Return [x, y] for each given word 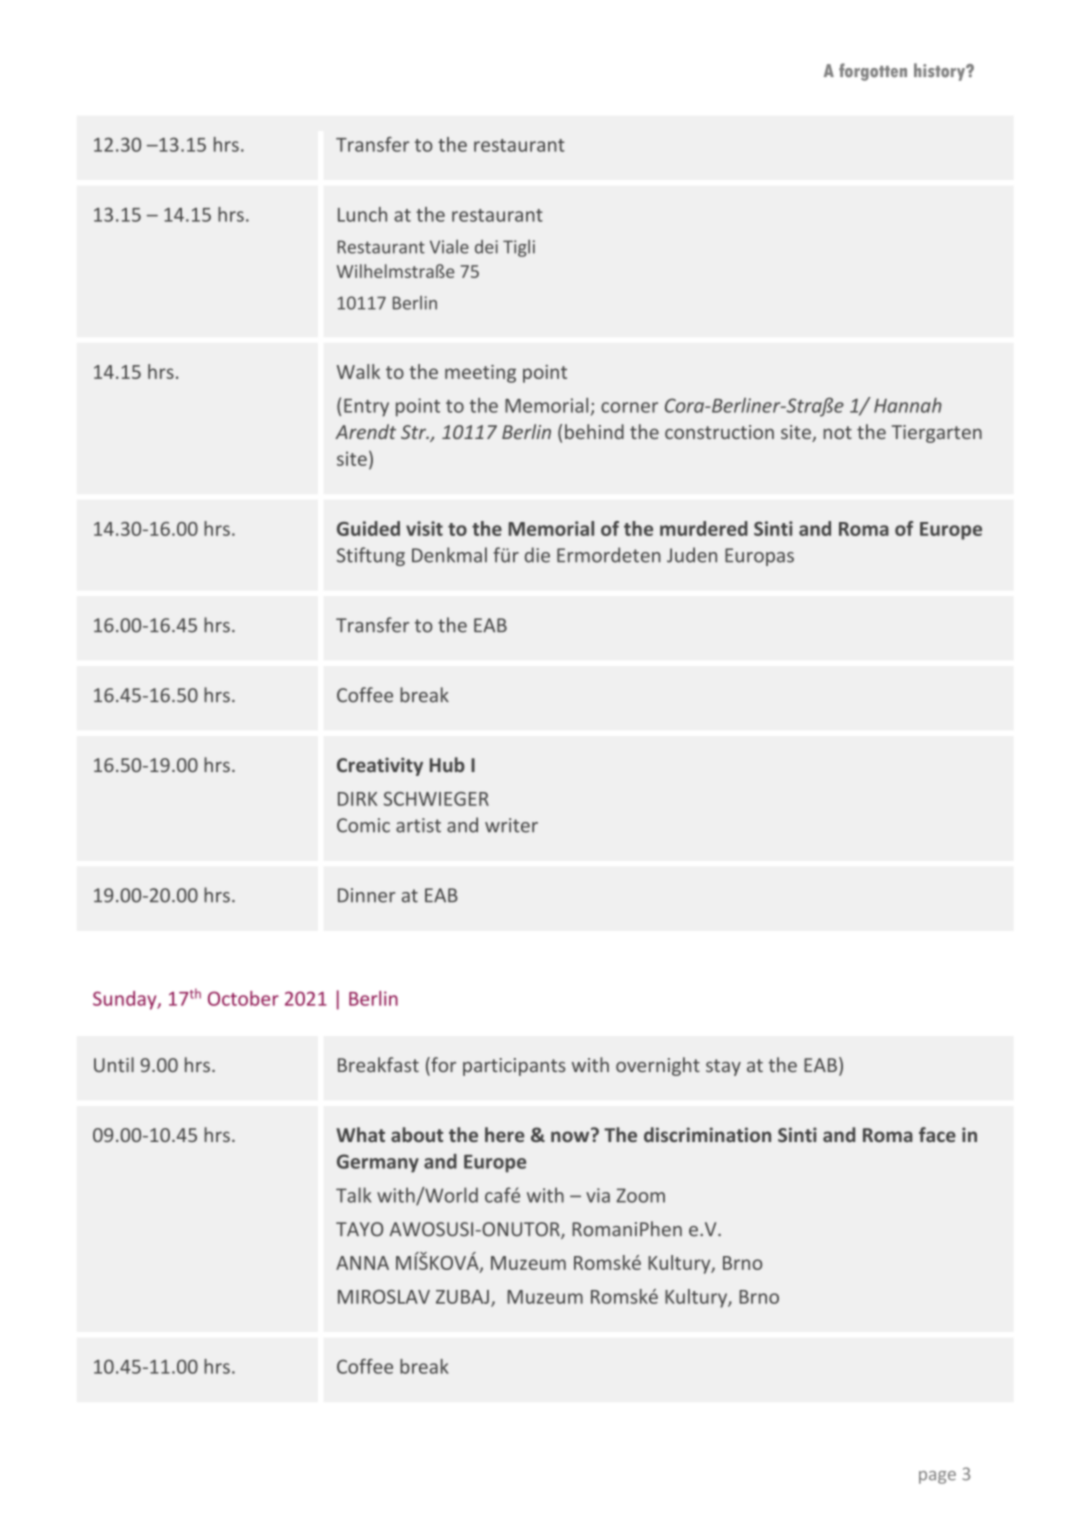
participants [514, 1067]
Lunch [362, 214]
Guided [368, 528]
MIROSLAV [384, 1297]
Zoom [640, 1195]
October [243, 998]
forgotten [873, 72]
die [537, 555]
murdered [704, 528]
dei [486, 247]
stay [723, 1067]
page [937, 1477]
